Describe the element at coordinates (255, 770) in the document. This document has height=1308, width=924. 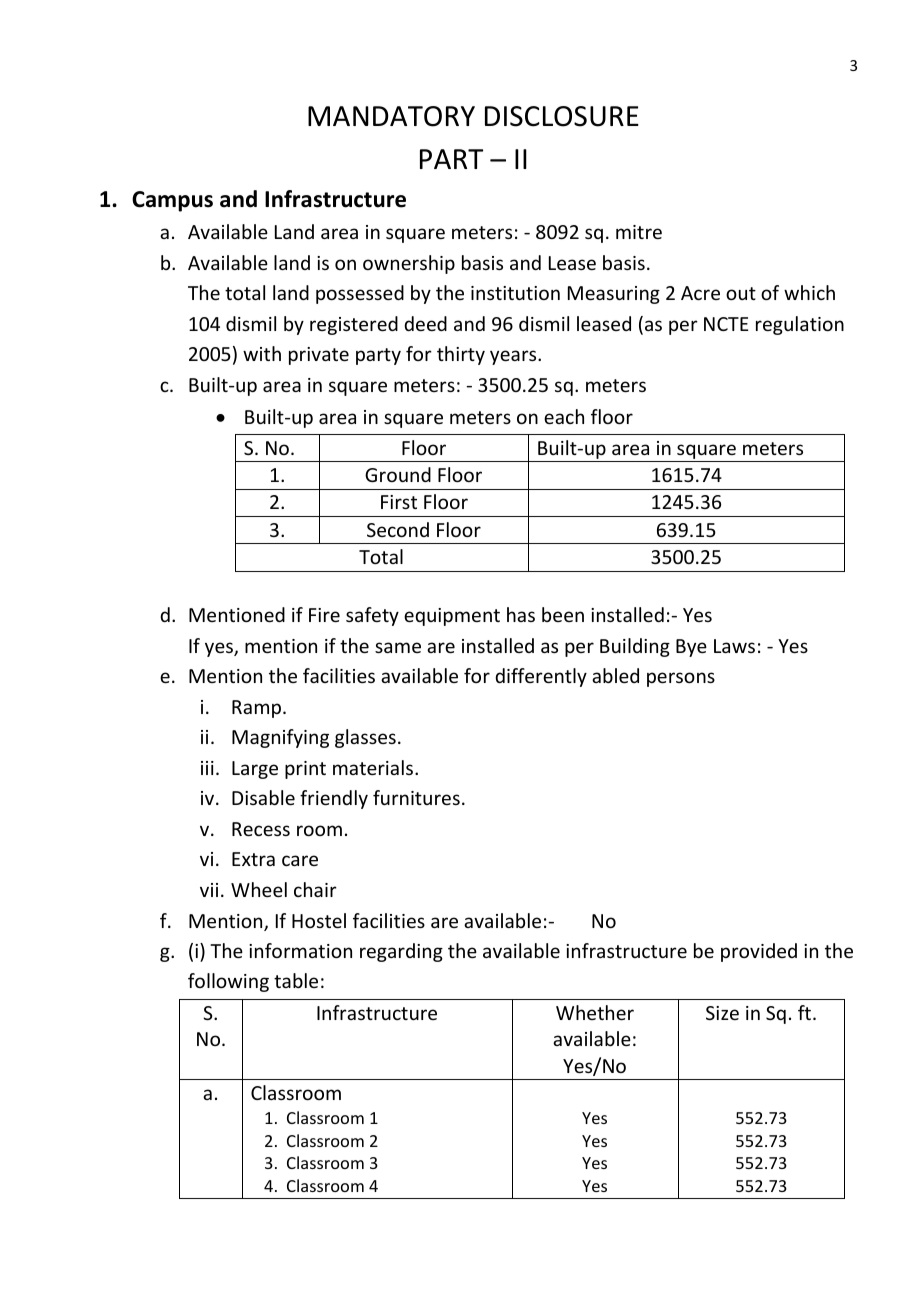
I see `Large` at that location.
